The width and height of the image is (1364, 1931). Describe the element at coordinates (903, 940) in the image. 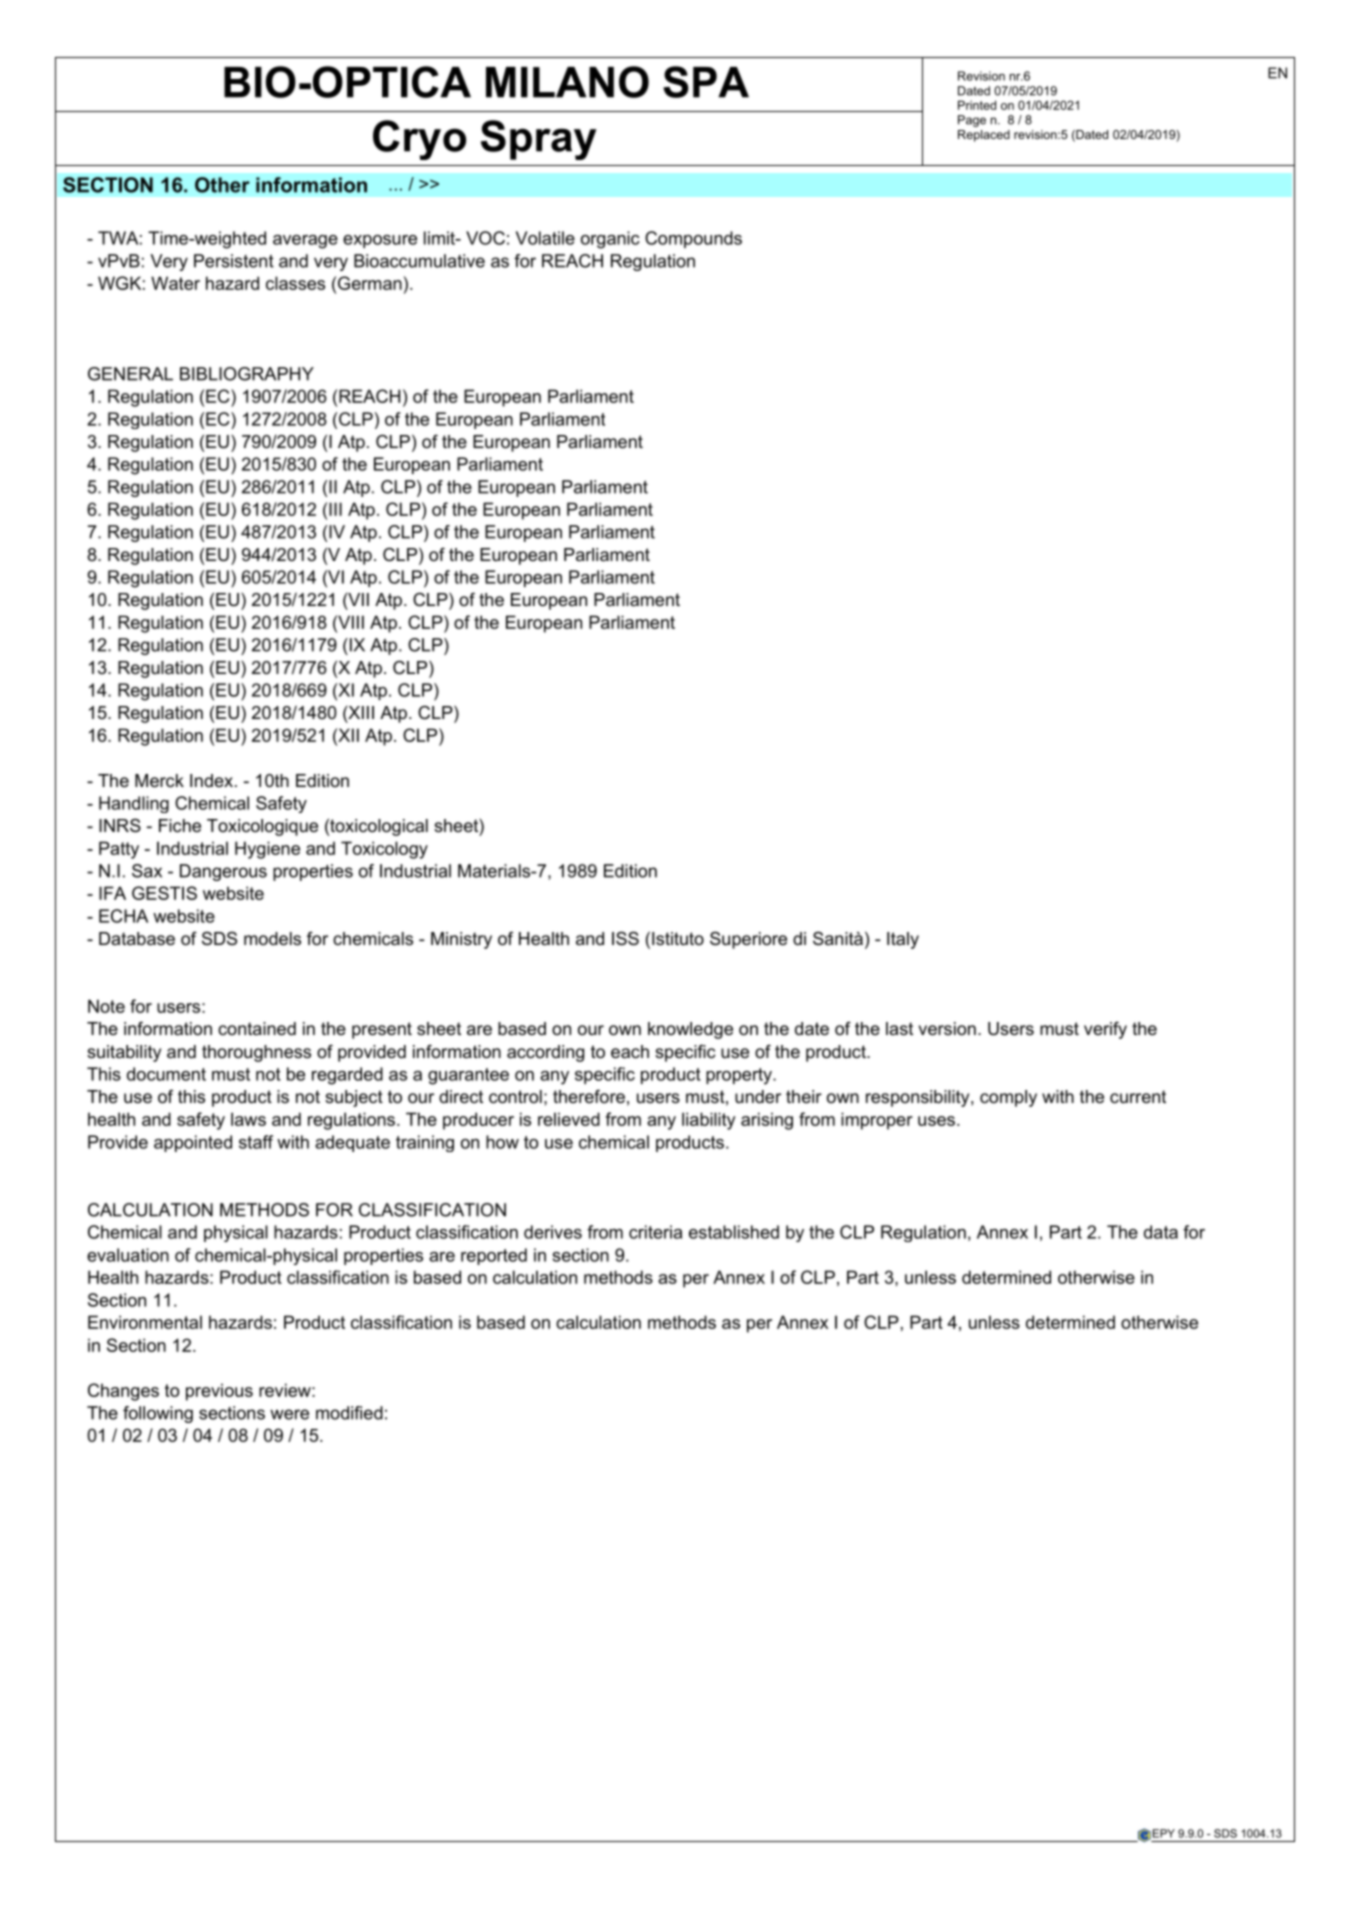

I see `Italy` at that location.
